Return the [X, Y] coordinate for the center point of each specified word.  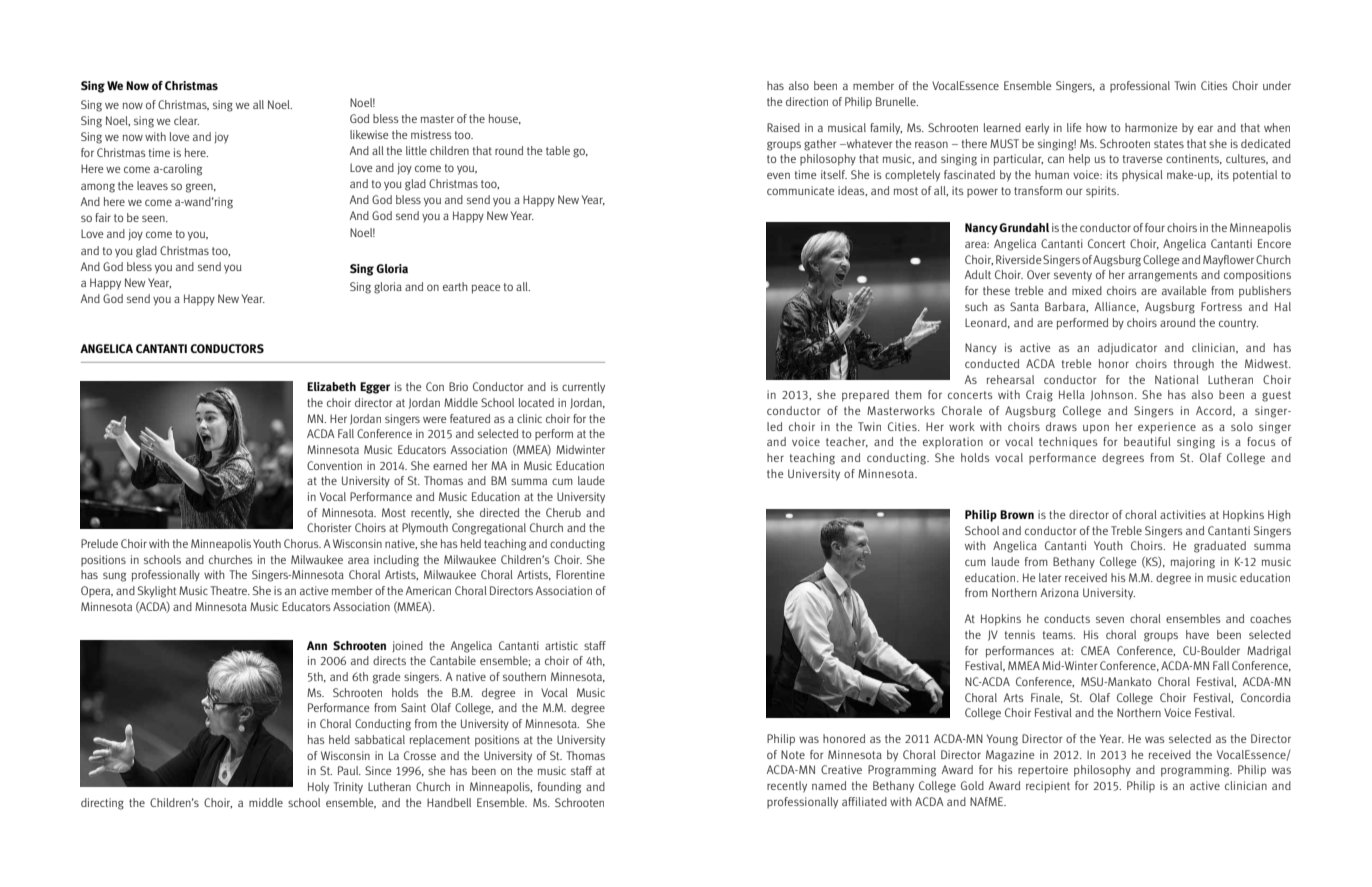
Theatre [229, 590]
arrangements [1163, 276]
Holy [318, 788]
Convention [334, 465]
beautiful [1147, 441]
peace [486, 289]
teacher [847, 442]
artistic [561, 645]
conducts [1067, 618]
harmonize [1151, 127]
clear [186, 120]
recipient [1048, 787]
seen [154, 218]
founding [559, 788]
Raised [783, 127]
